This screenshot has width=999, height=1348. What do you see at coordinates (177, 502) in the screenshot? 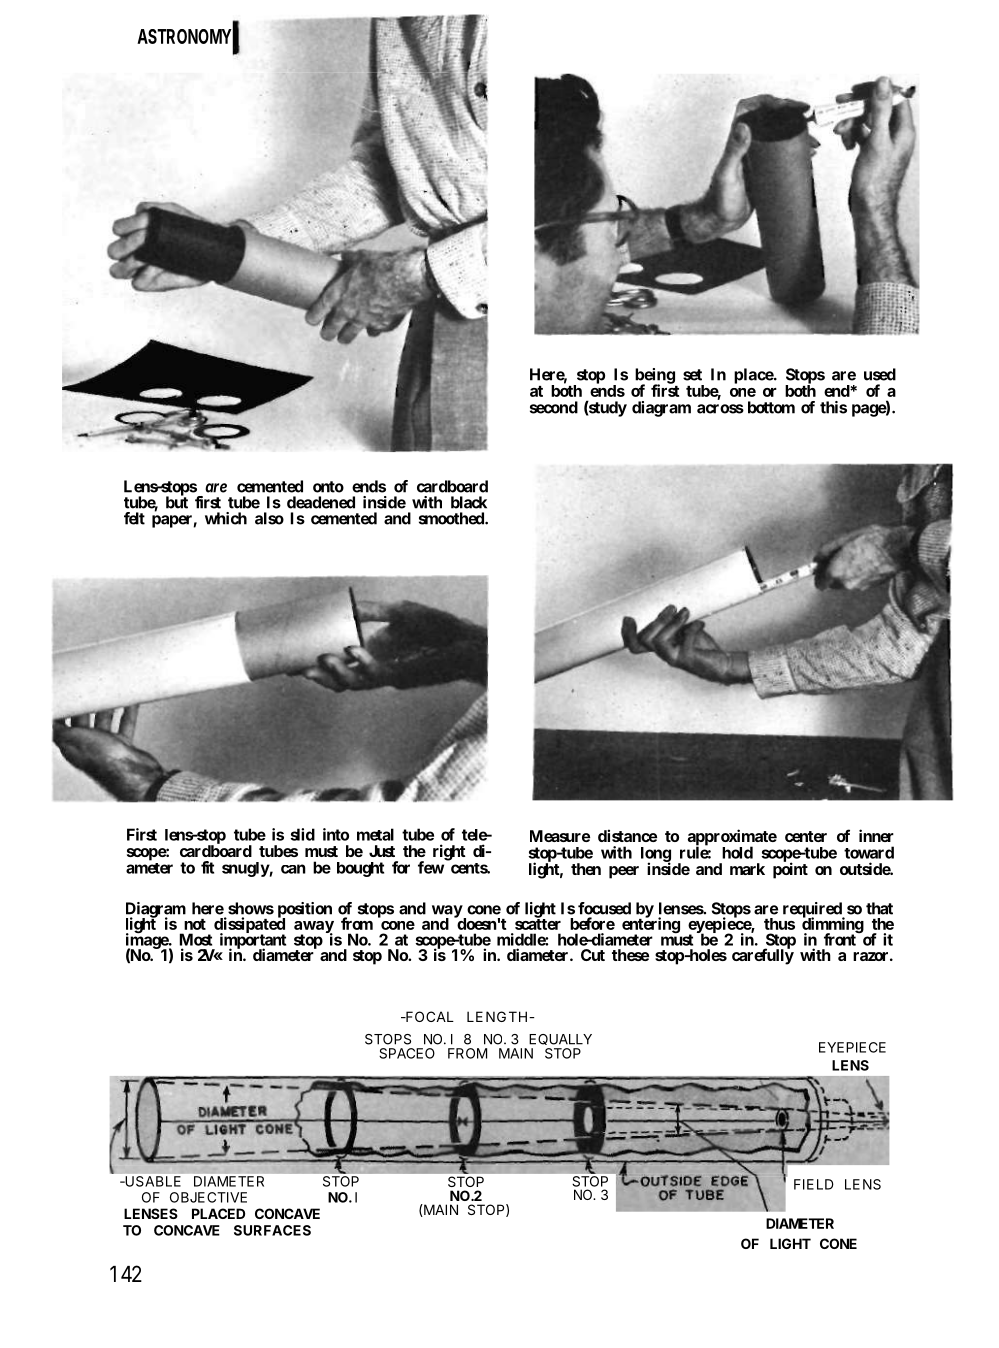
I see `but` at bounding box center [177, 502].
